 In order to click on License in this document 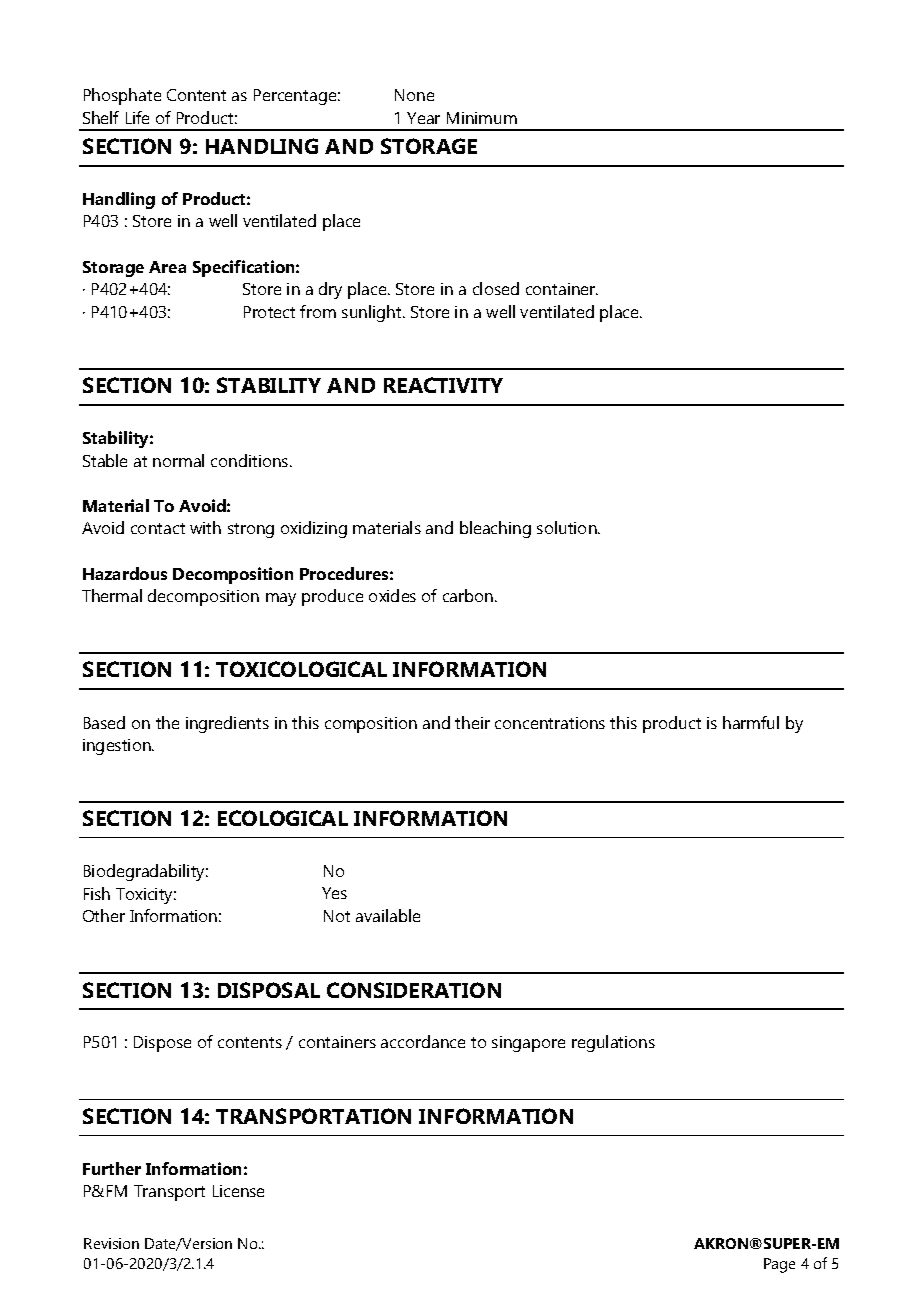, I will do `click(238, 1191)`.
